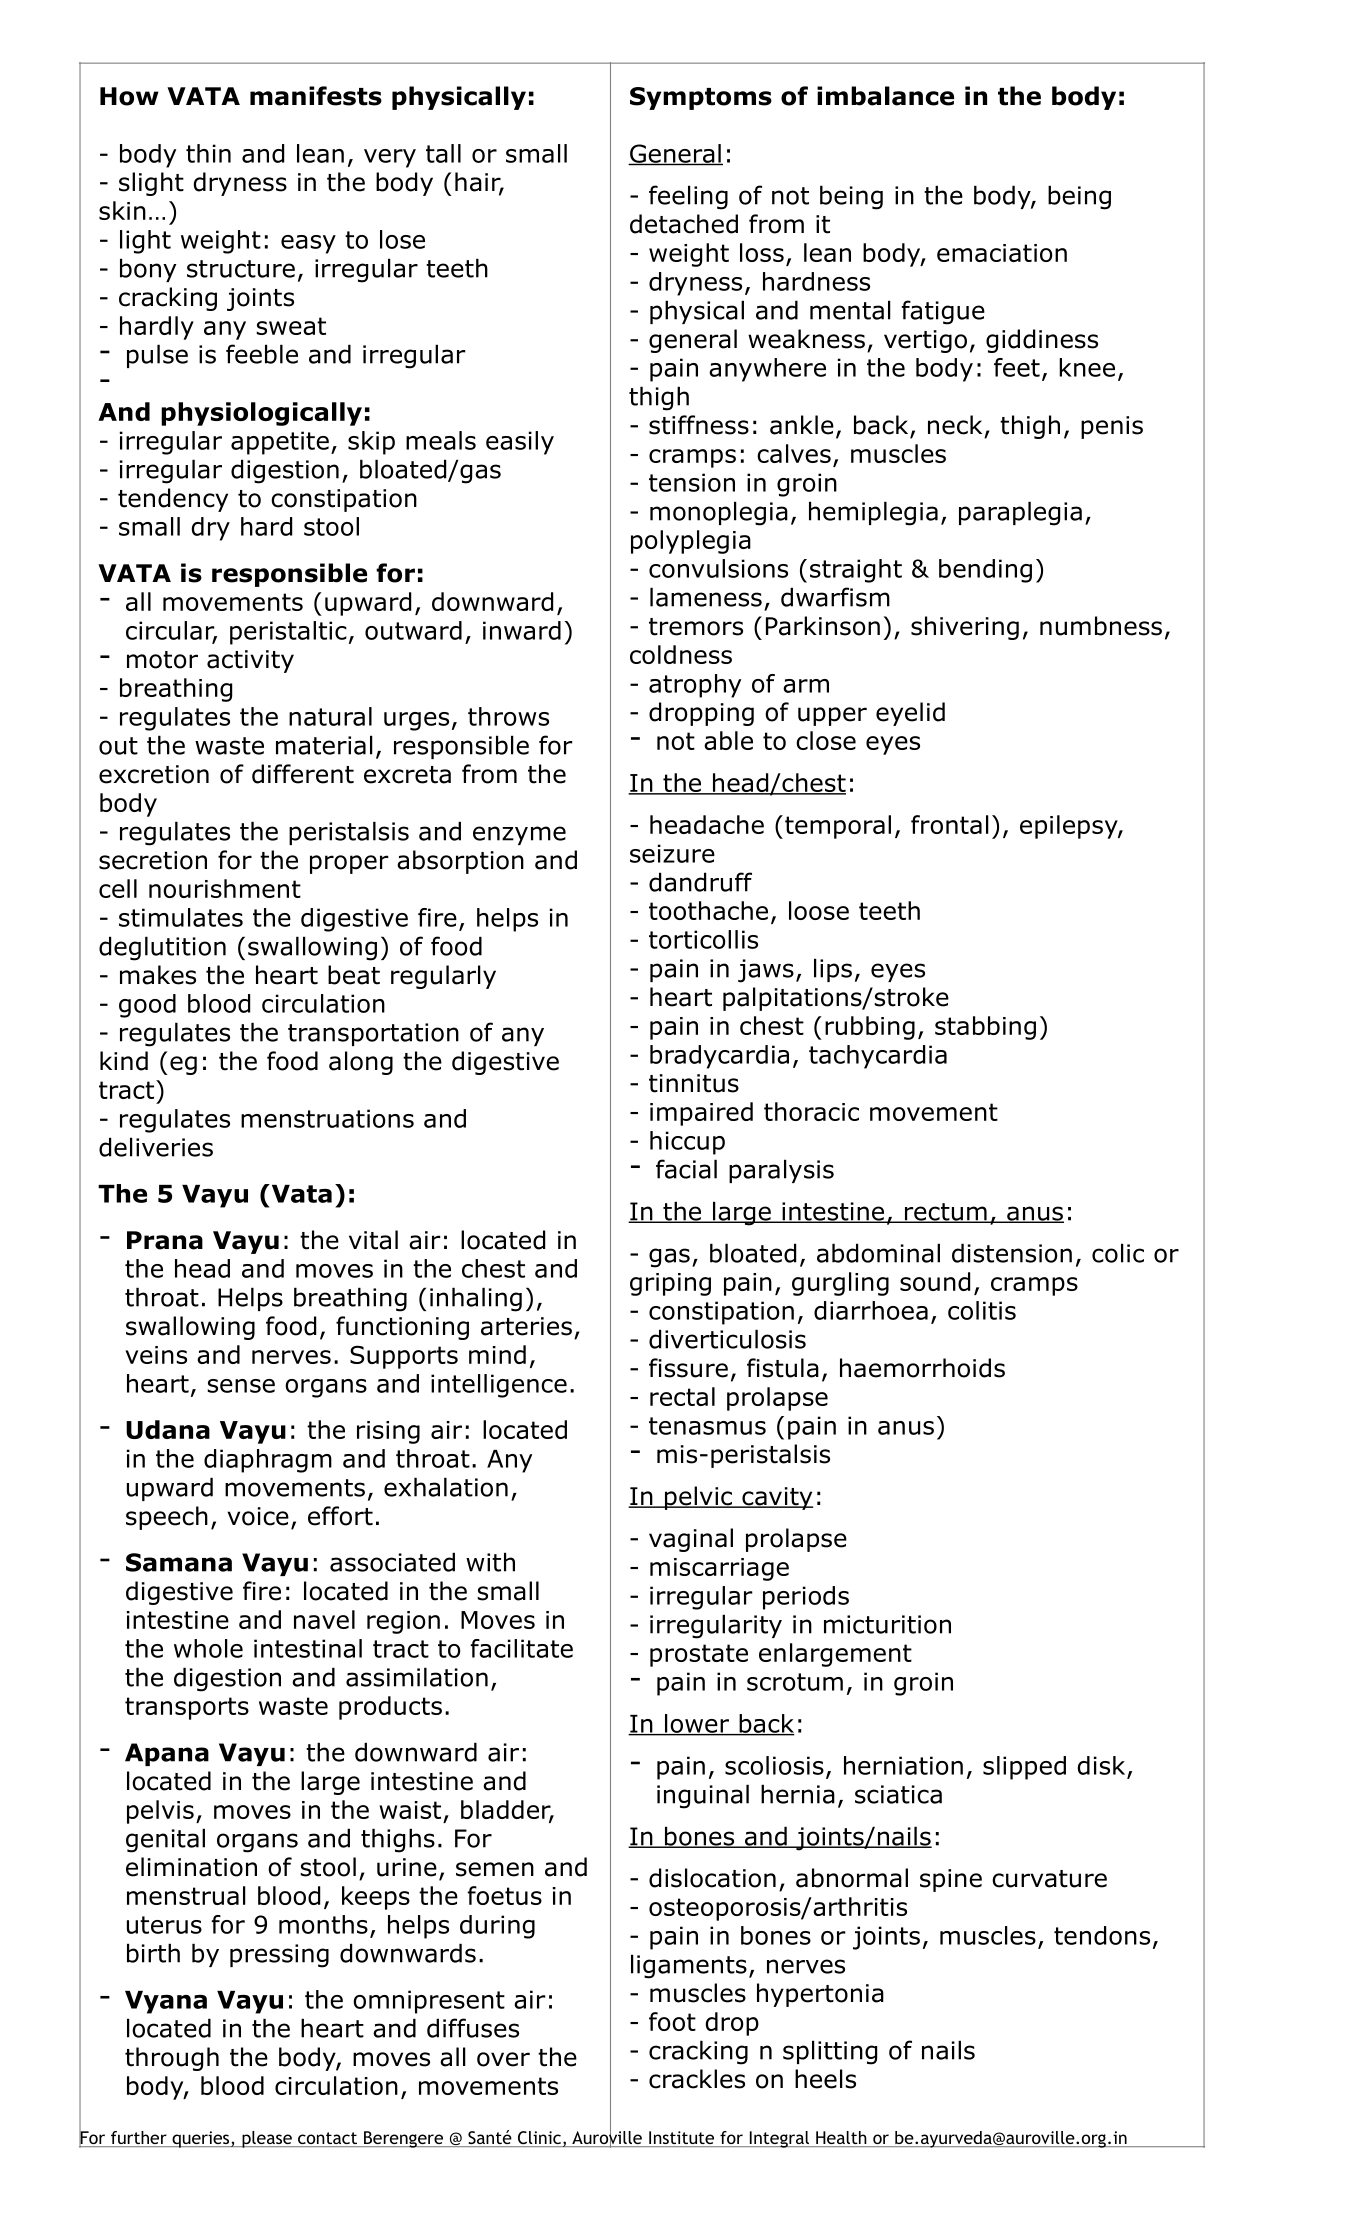 The width and height of the image is (1351, 2226). I want to click on diaphragm, so click(268, 1461).
